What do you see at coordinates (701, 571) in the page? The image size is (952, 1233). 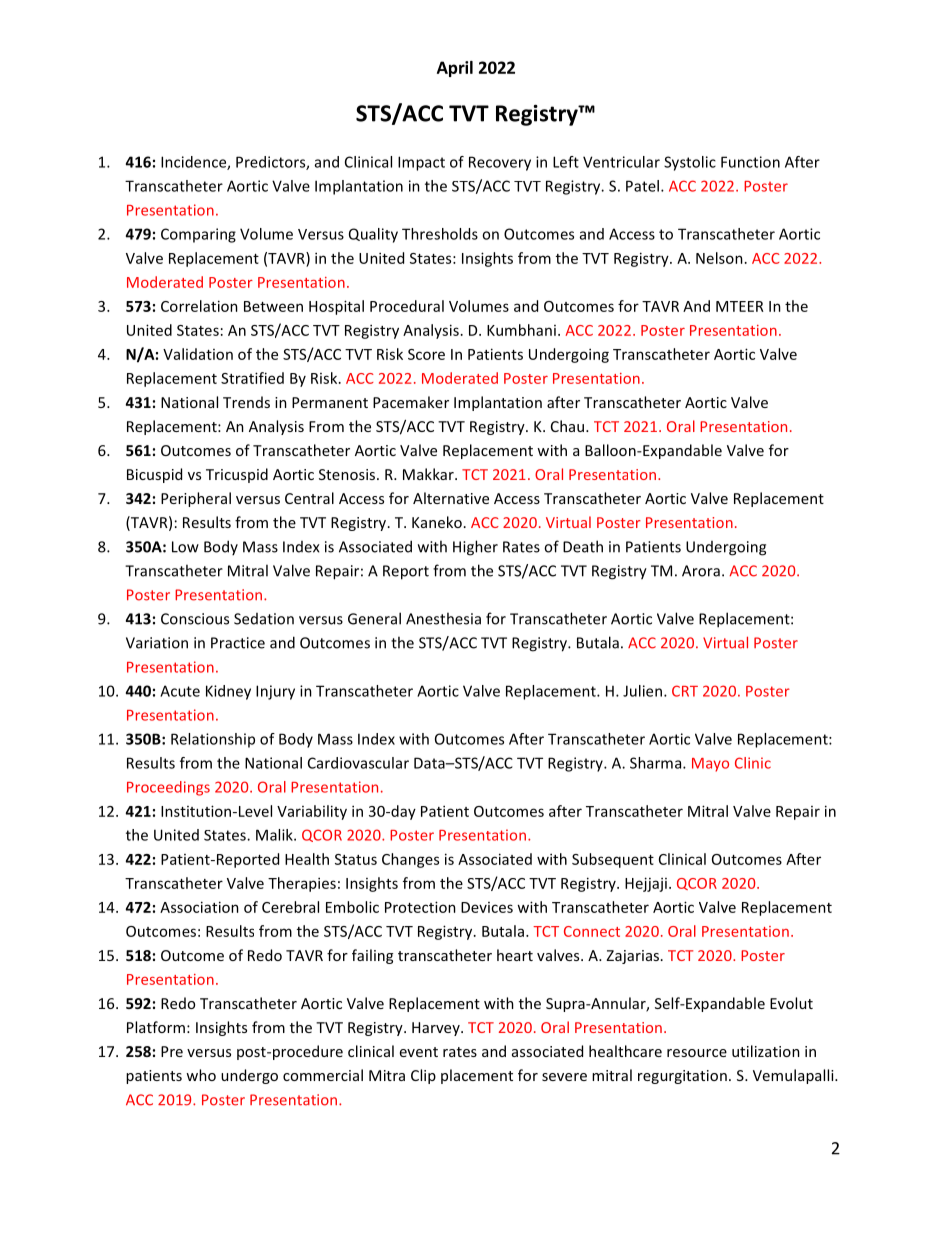 I see `Arora` at bounding box center [701, 571].
